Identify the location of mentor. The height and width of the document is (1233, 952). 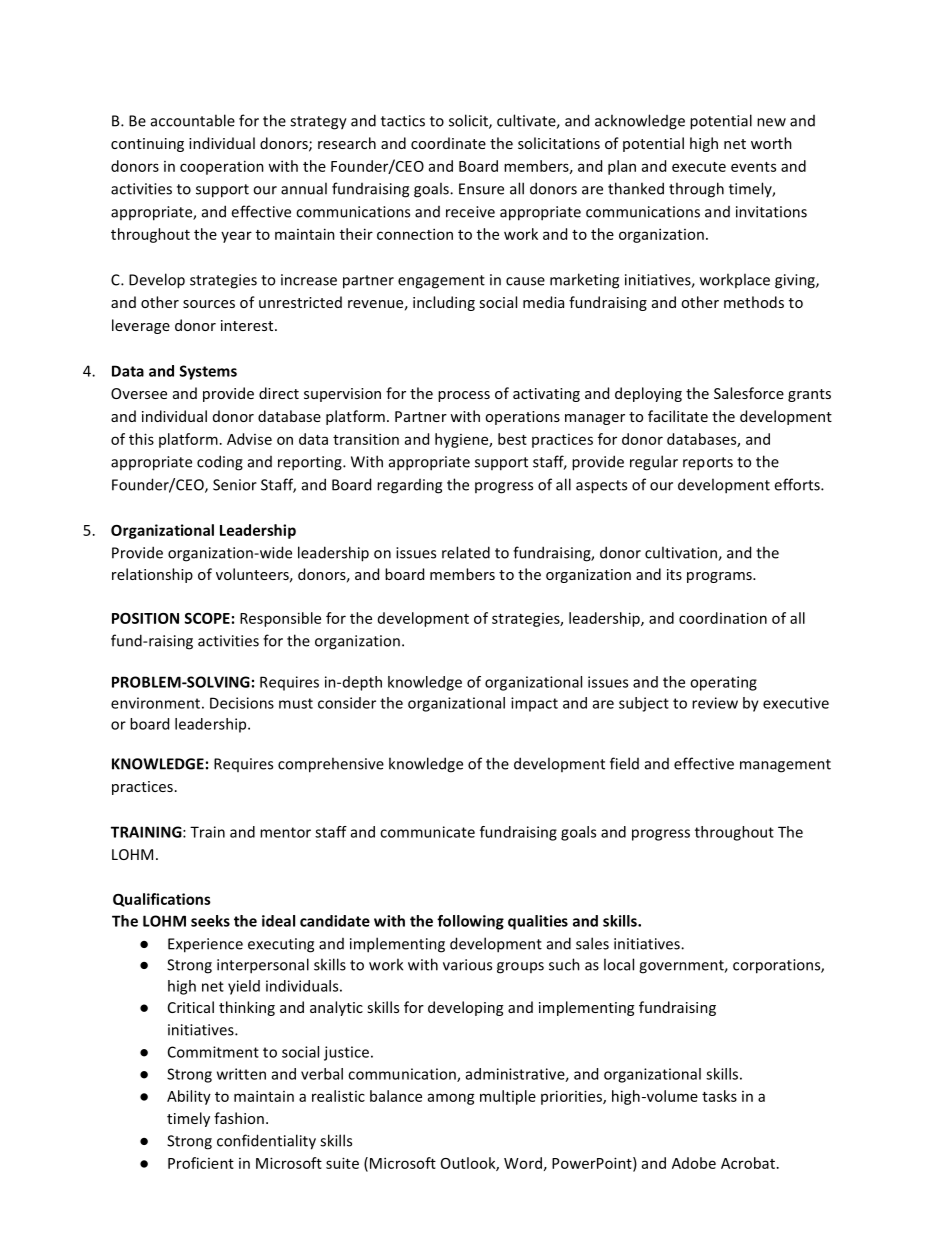
(285, 832).
